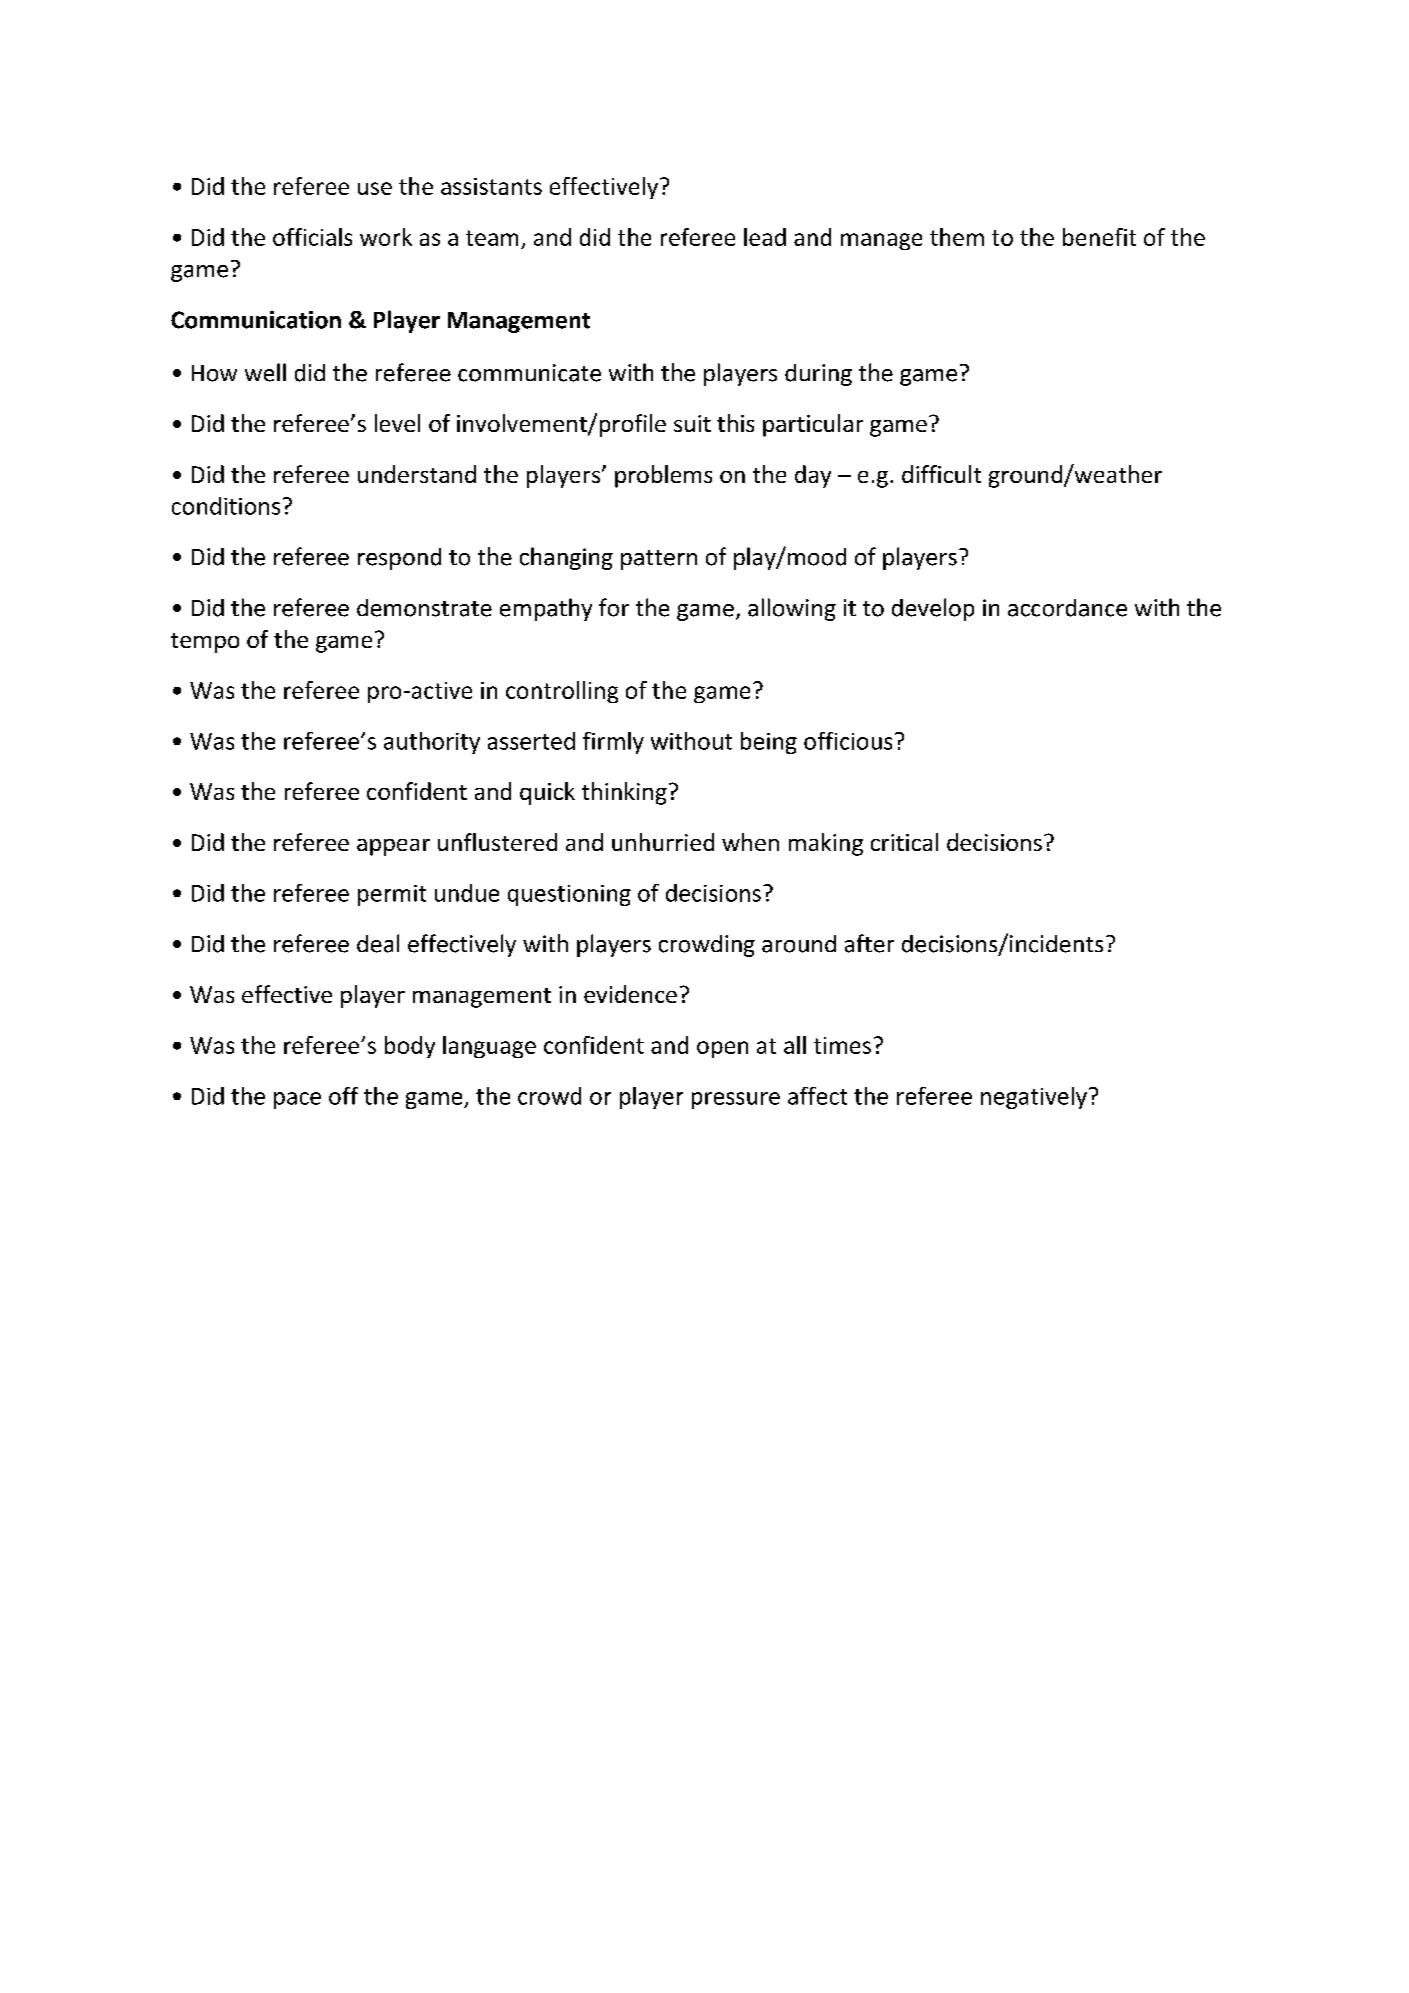 This screenshot has width=1409, height=1993. I want to click on them, so click(957, 237).
